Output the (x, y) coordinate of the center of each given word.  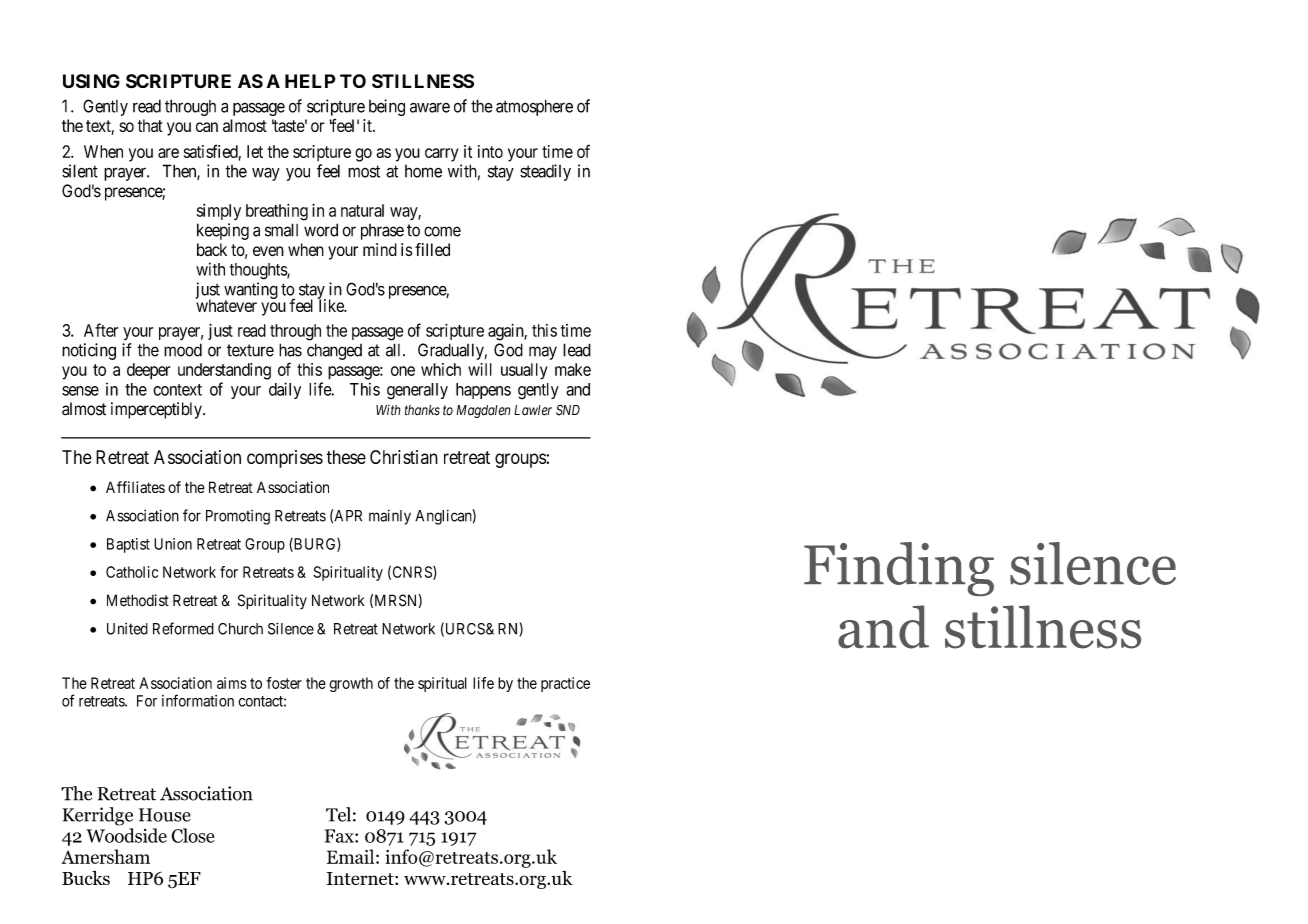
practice (565, 684)
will (480, 369)
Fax (340, 836)
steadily (545, 172)
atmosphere (534, 107)
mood (183, 350)
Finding (899, 569)
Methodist (138, 600)
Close (193, 835)
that (150, 125)
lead (577, 350)
